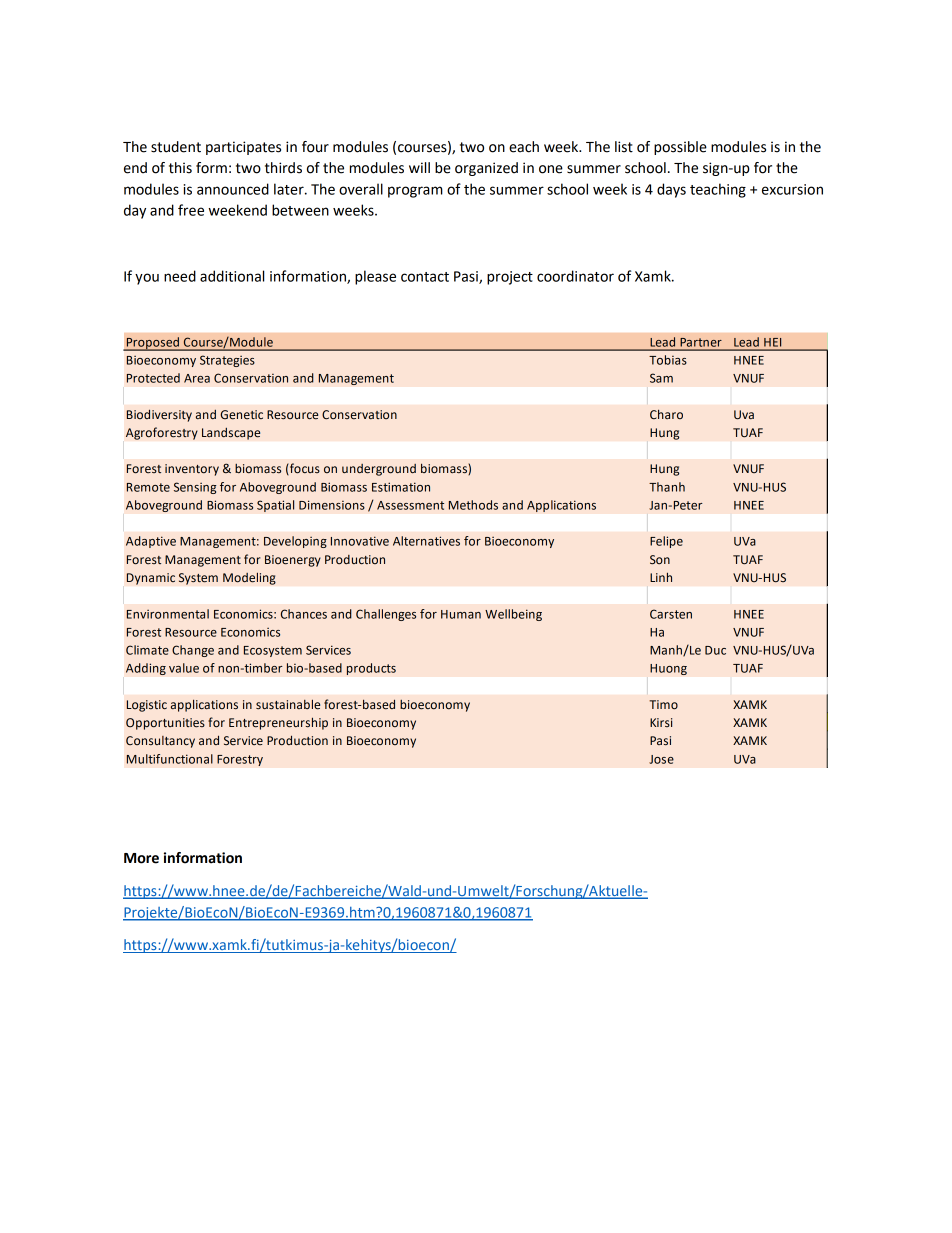  What do you see at coordinates (180, 168) in the document?
I see `this` at bounding box center [180, 168].
